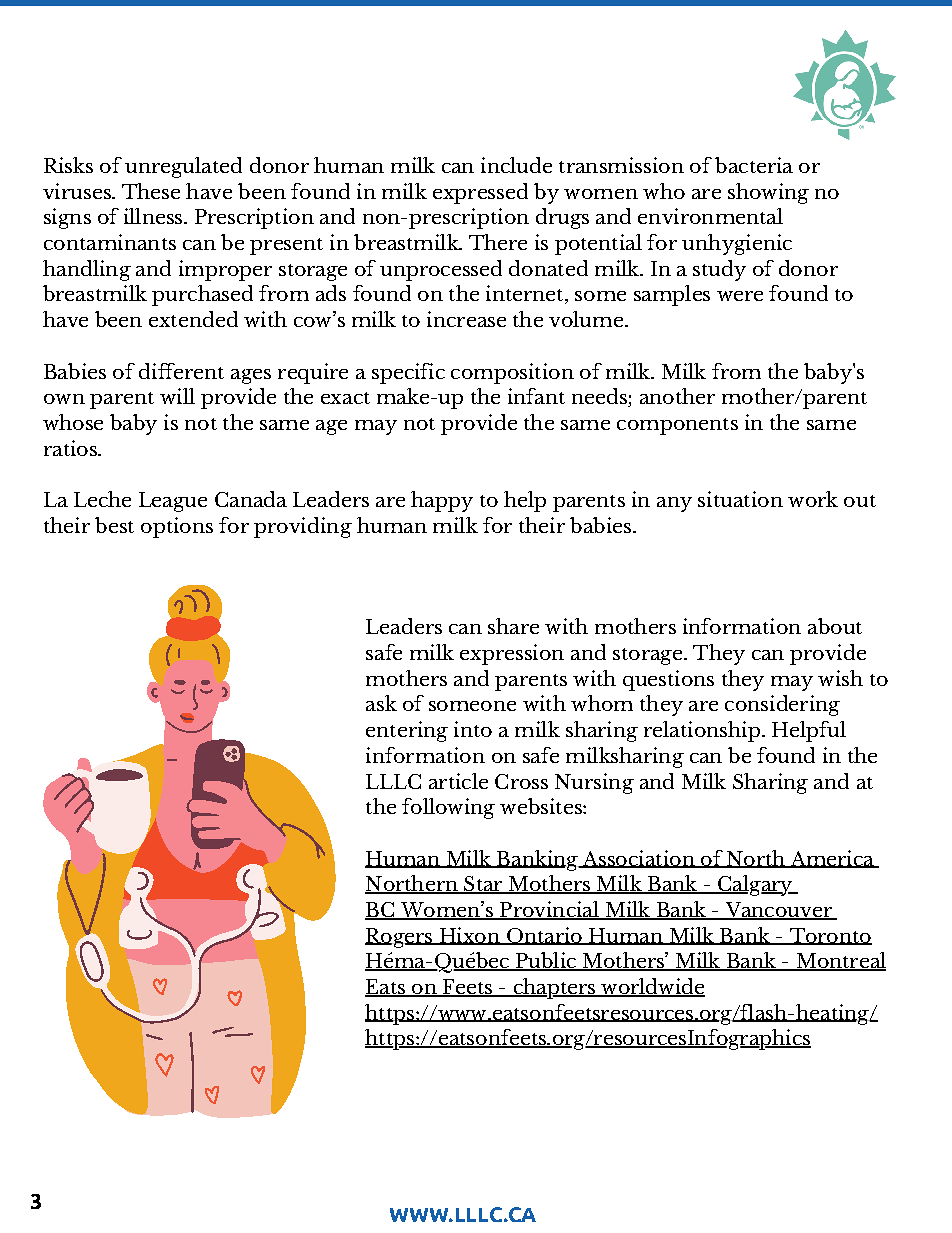 The image size is (952, 1233). Describe the element at coordinates (668, 680) in the document. I see `questions` at that location.
